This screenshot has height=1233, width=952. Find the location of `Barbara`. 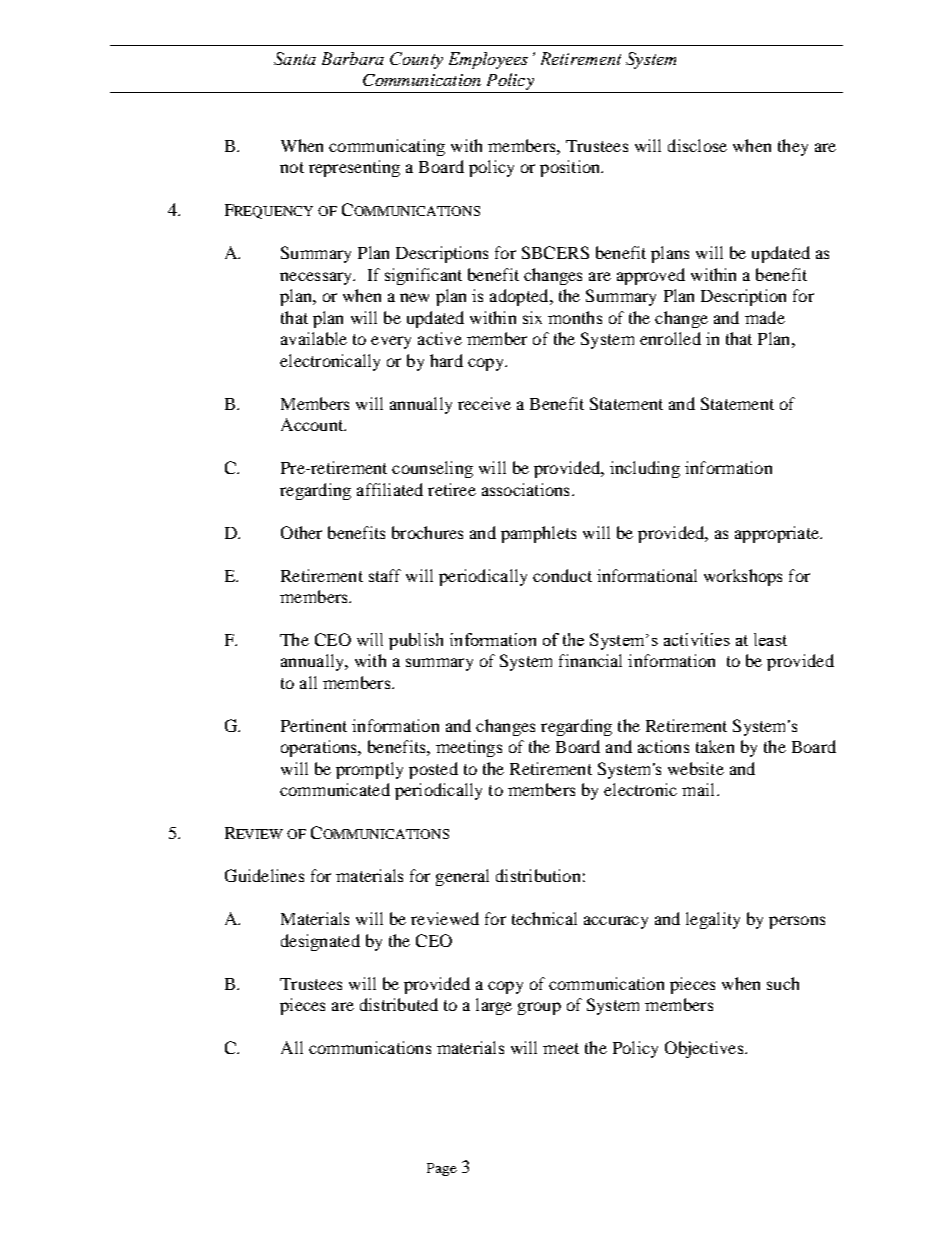

Barbara is located at coordinates (353, 58).
